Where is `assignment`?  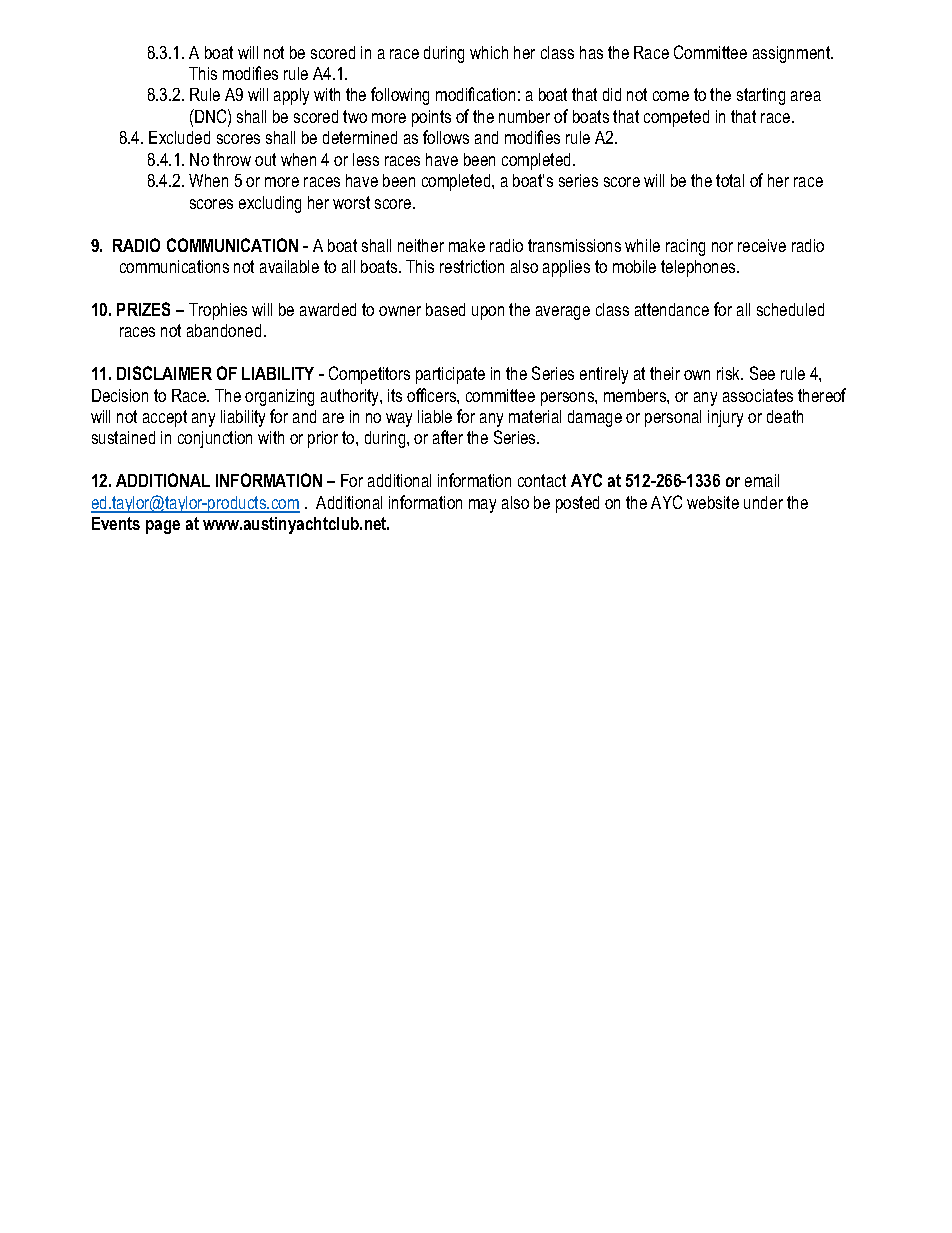
assignment is located at coordinates (793, 54).
